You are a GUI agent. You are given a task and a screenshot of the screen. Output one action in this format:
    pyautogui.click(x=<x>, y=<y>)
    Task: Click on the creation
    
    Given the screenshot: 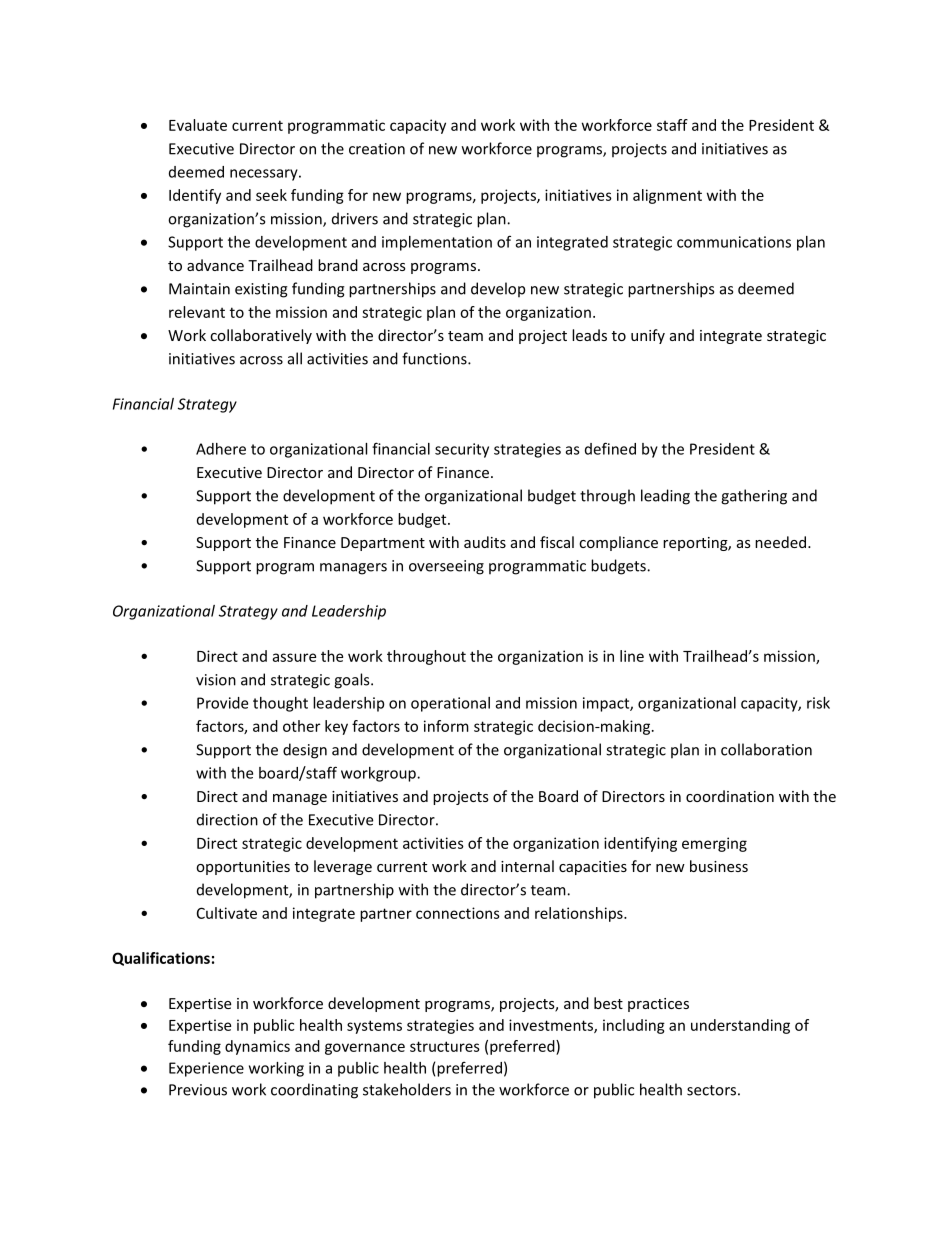 What is the action you would take?
    pyautogui.click(x=377, y=149)
